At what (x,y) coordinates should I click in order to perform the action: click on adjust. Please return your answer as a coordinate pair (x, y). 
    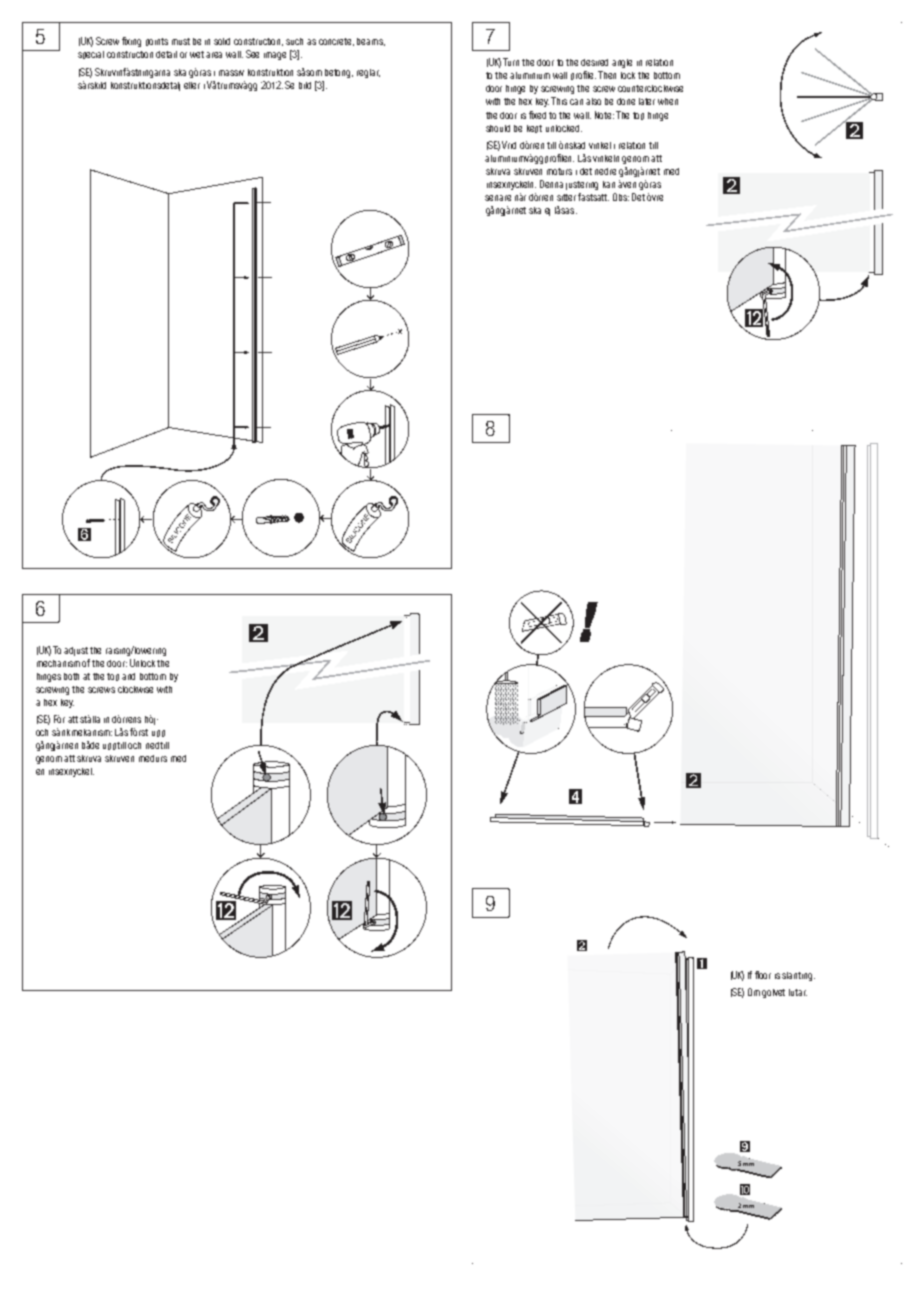
    Looking at the image, I should click on (76, 651).
